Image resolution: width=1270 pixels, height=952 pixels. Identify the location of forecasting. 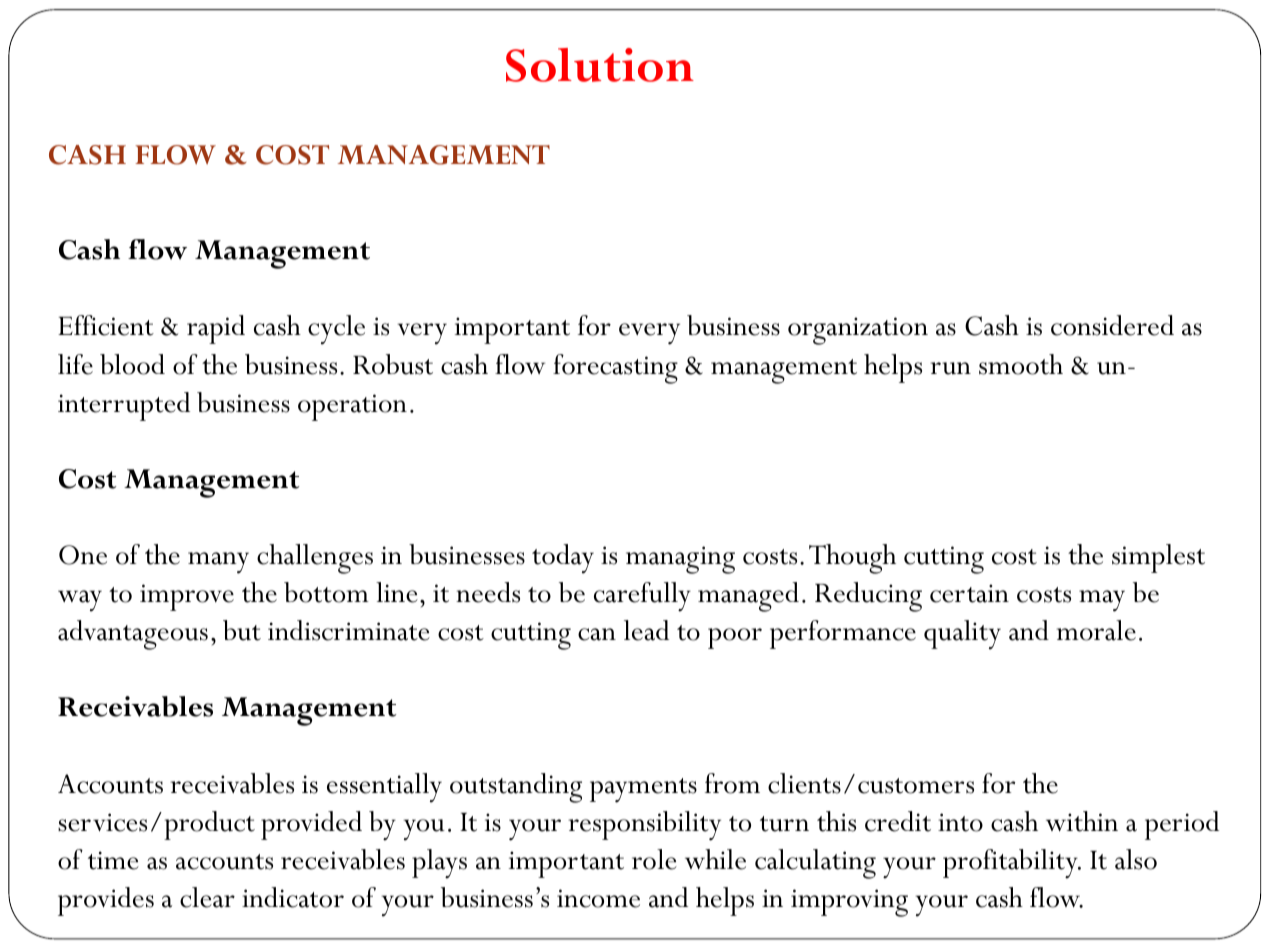
(615, 369).
